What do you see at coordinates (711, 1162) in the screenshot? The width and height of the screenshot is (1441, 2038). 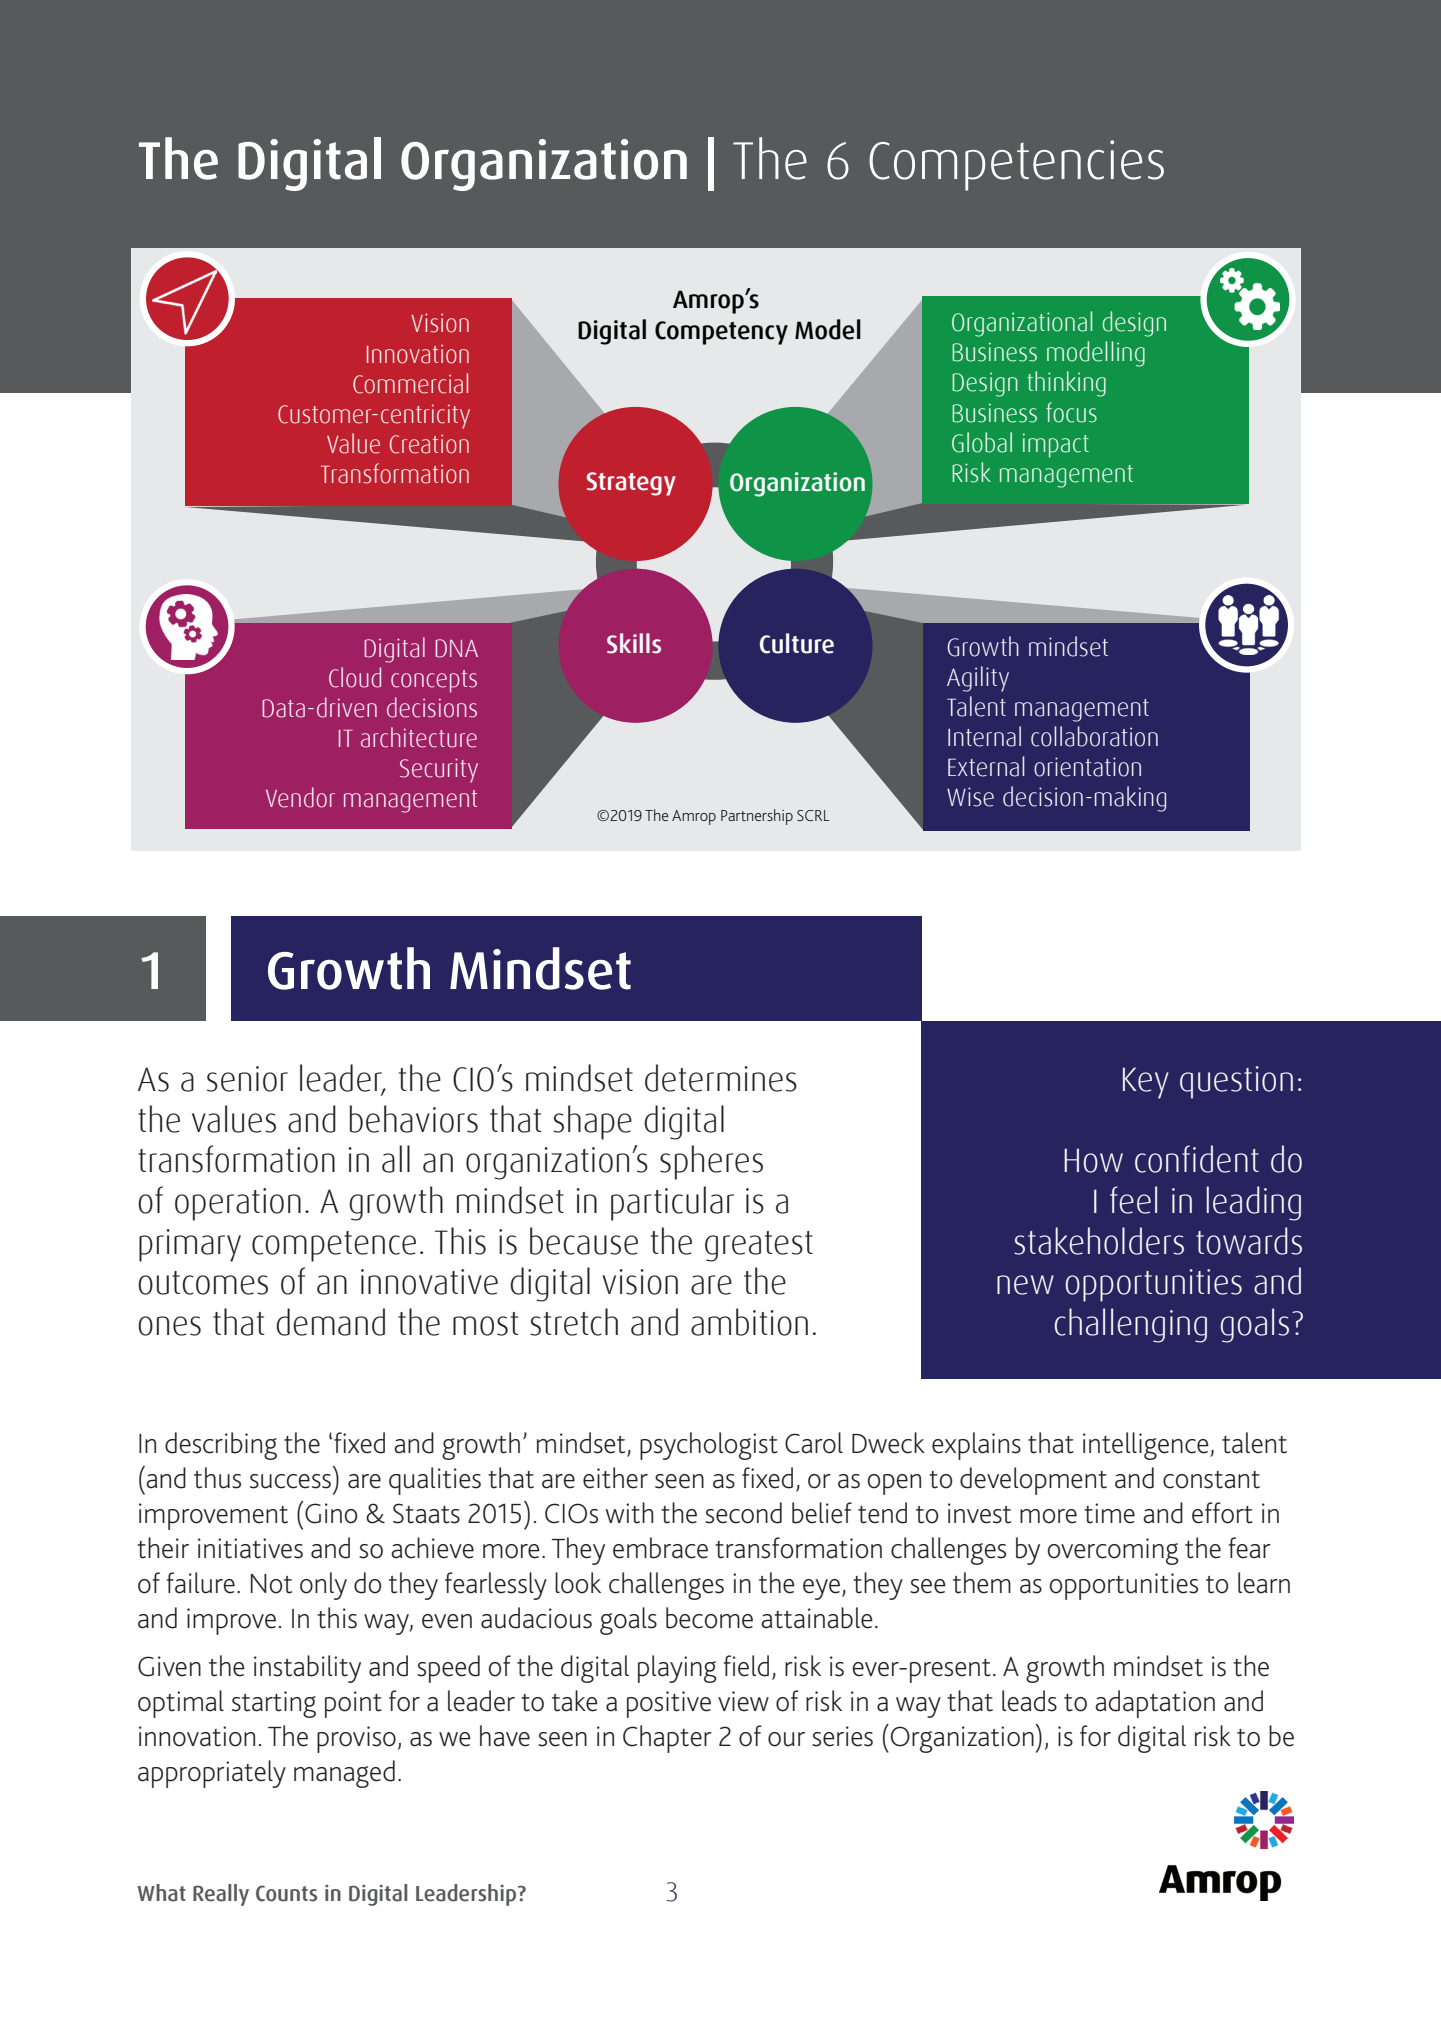 I see `spheres` at bounding box center [711, 1162].
